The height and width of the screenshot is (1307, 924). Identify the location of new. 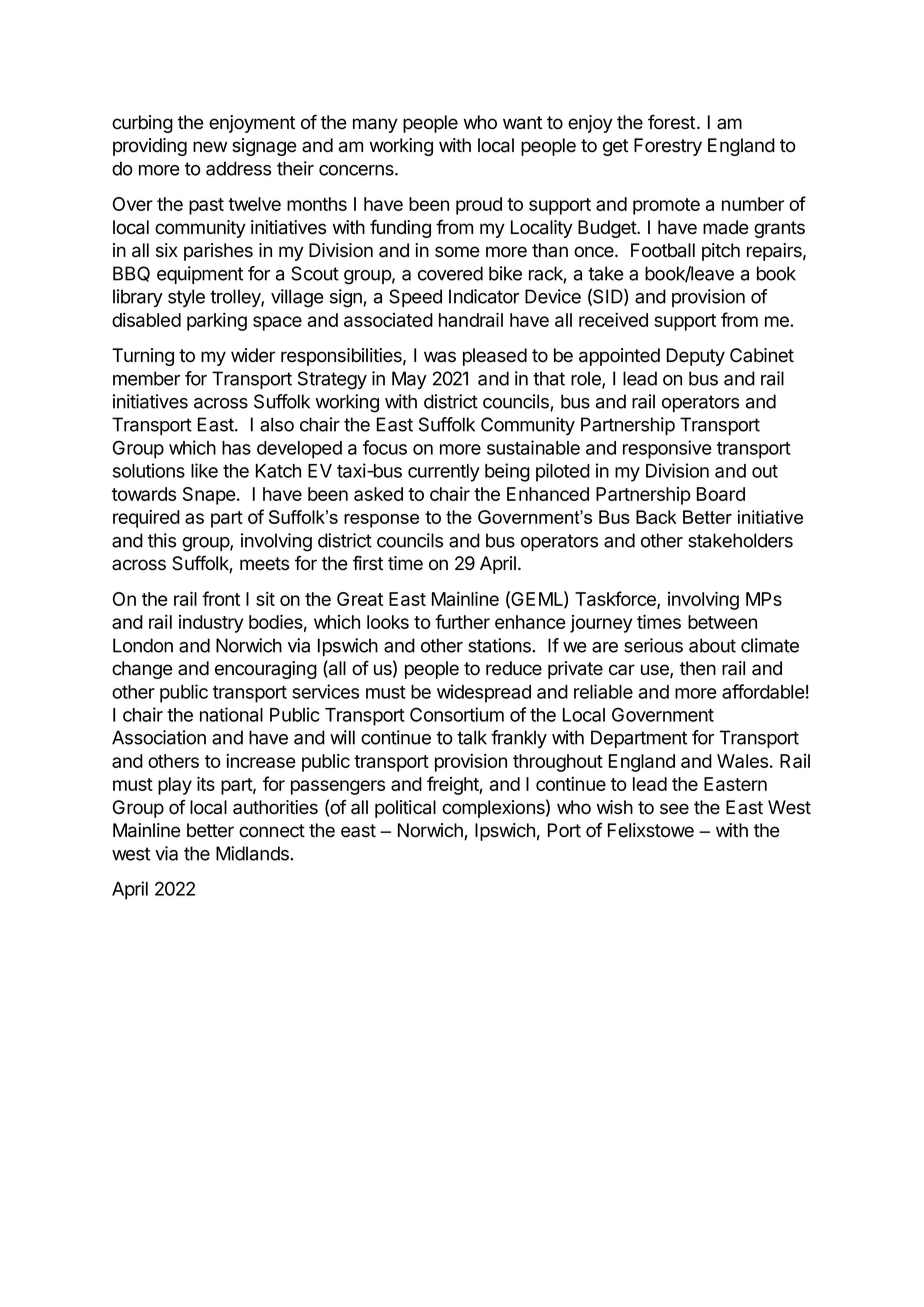
(210, 147).
